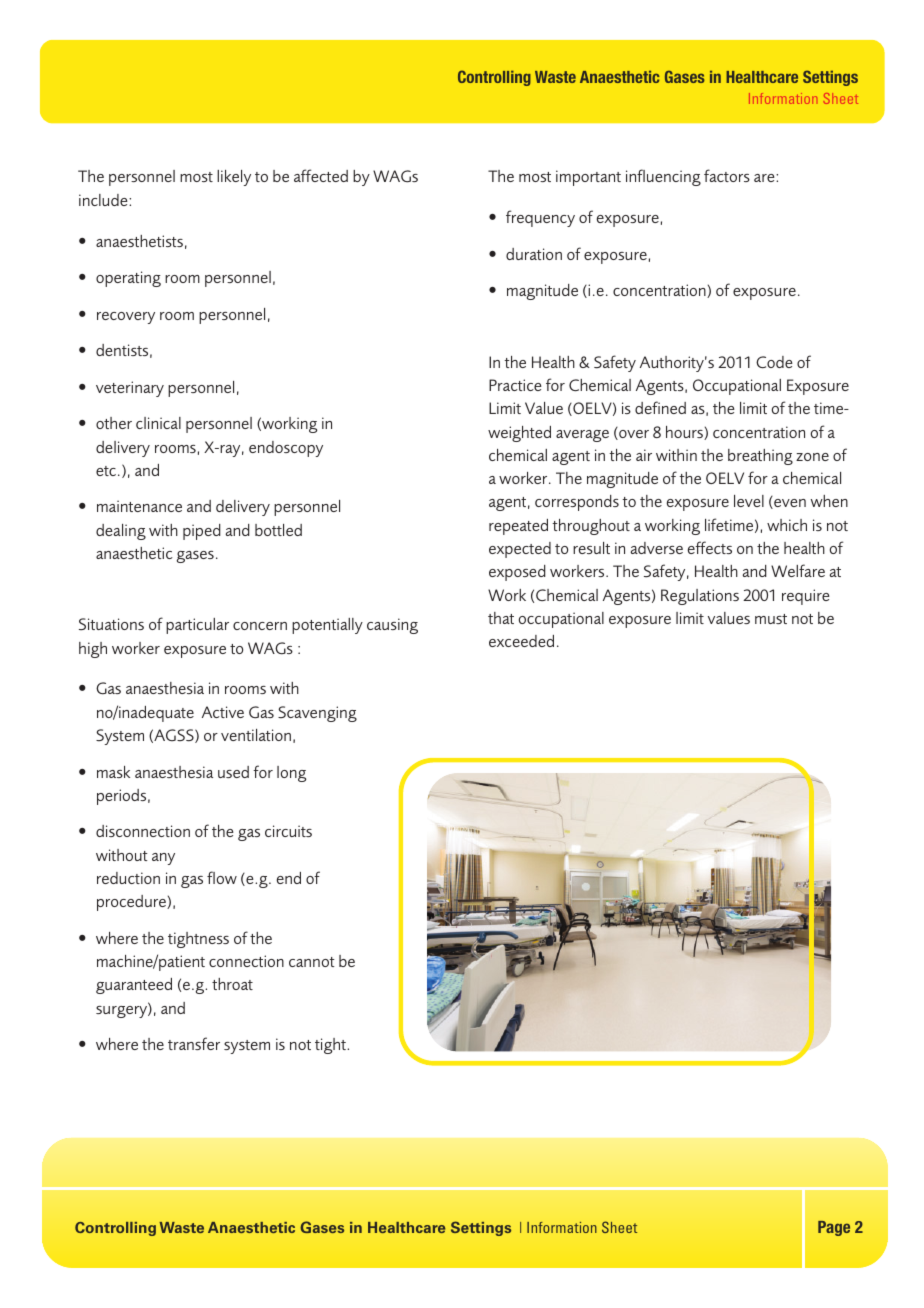 Image resolution: width=924 pixels, height=1308 pixels. I want to click on cannot, so click(312, 962).
